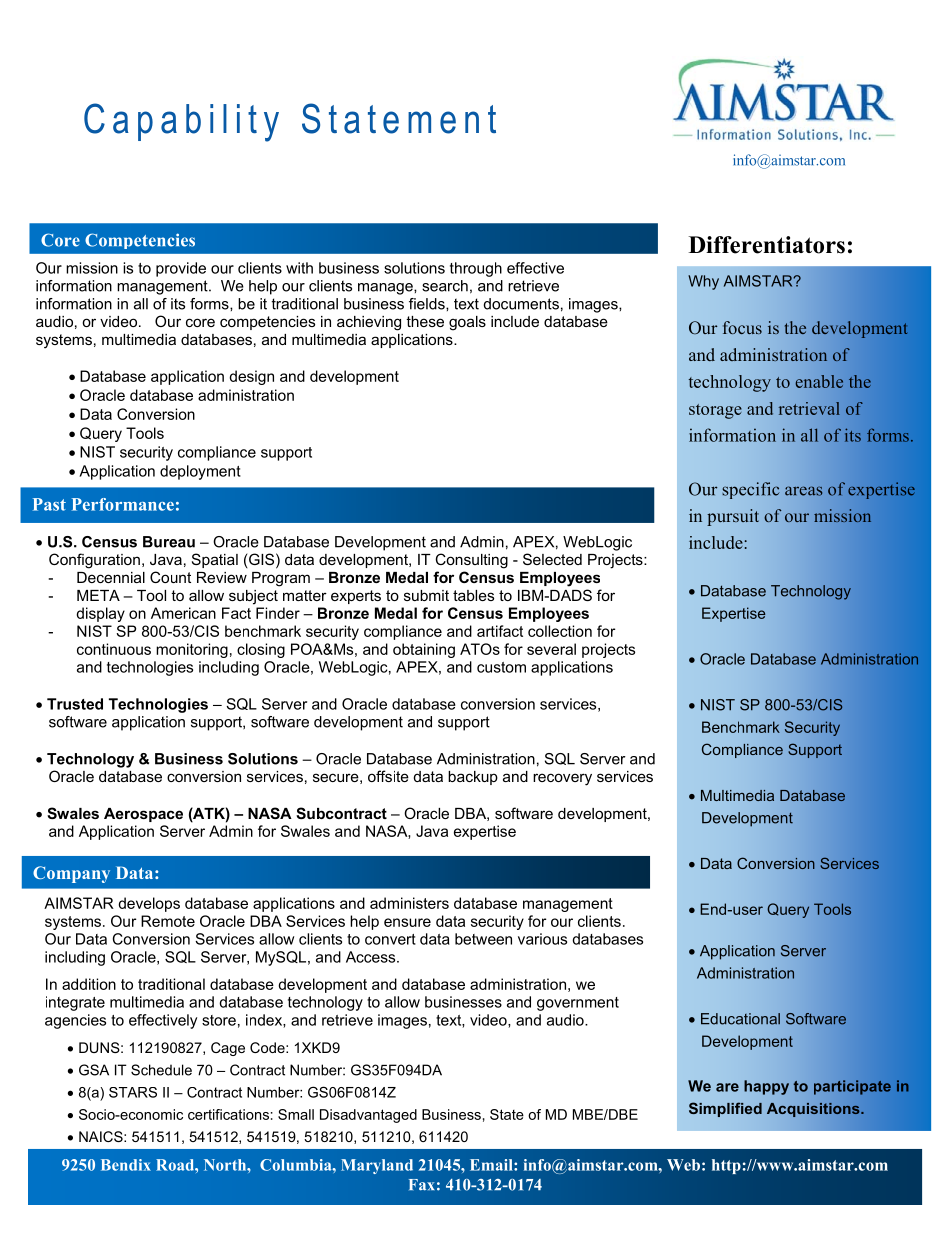 The image size is (952, 1233). What do you see at coordinates (473, 778) in the screenshot?
I see `backup` at bounding box center [473, 778].
